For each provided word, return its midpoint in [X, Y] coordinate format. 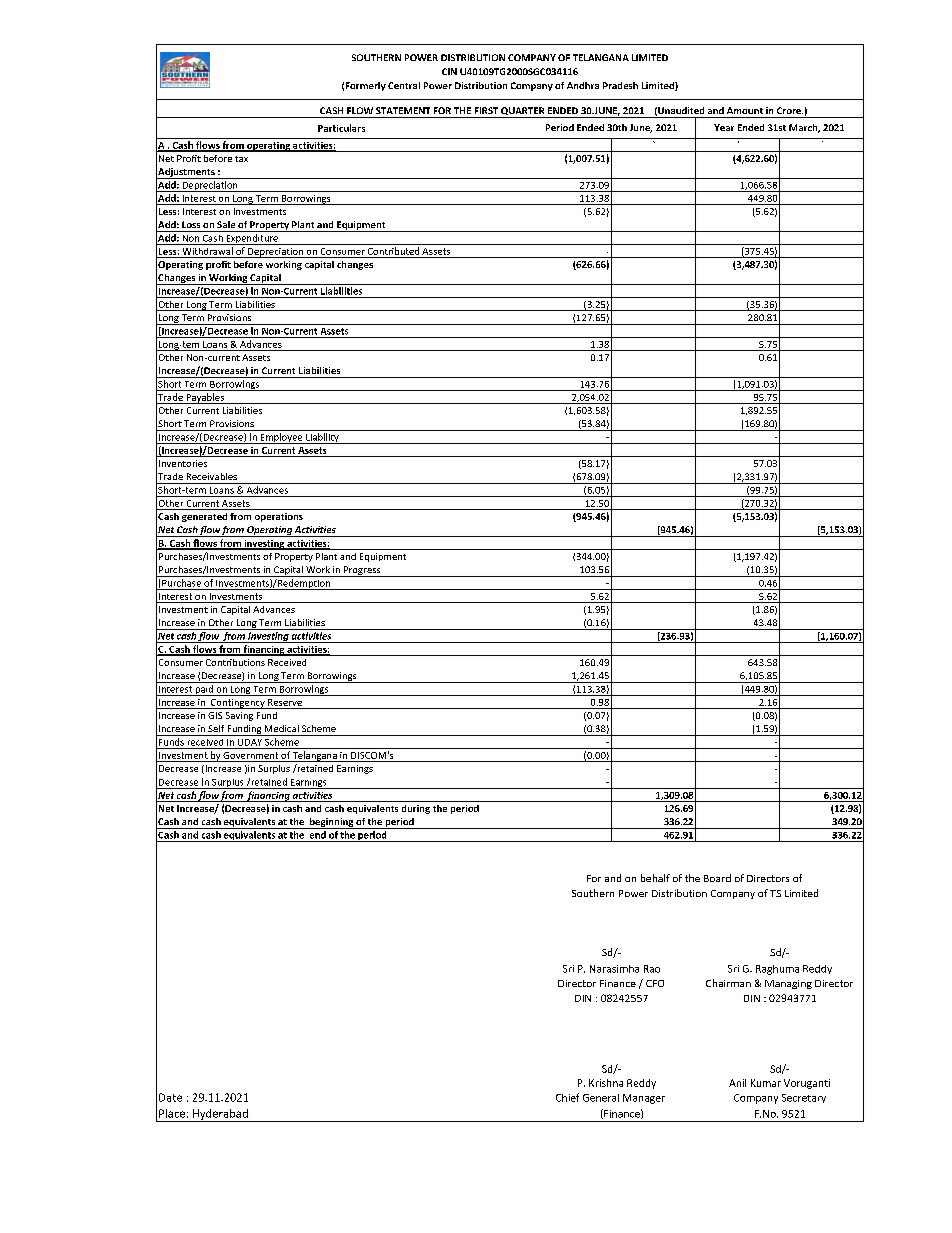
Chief [567, 1097]
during [416, 809]
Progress [362, 571]
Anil [737, 1083]
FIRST [486, 110]
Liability [322, 438]
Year [724, 127]
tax [241, 159]
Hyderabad [220, 1115]
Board [717, 878]
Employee [281, 438]
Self [216, 728]
